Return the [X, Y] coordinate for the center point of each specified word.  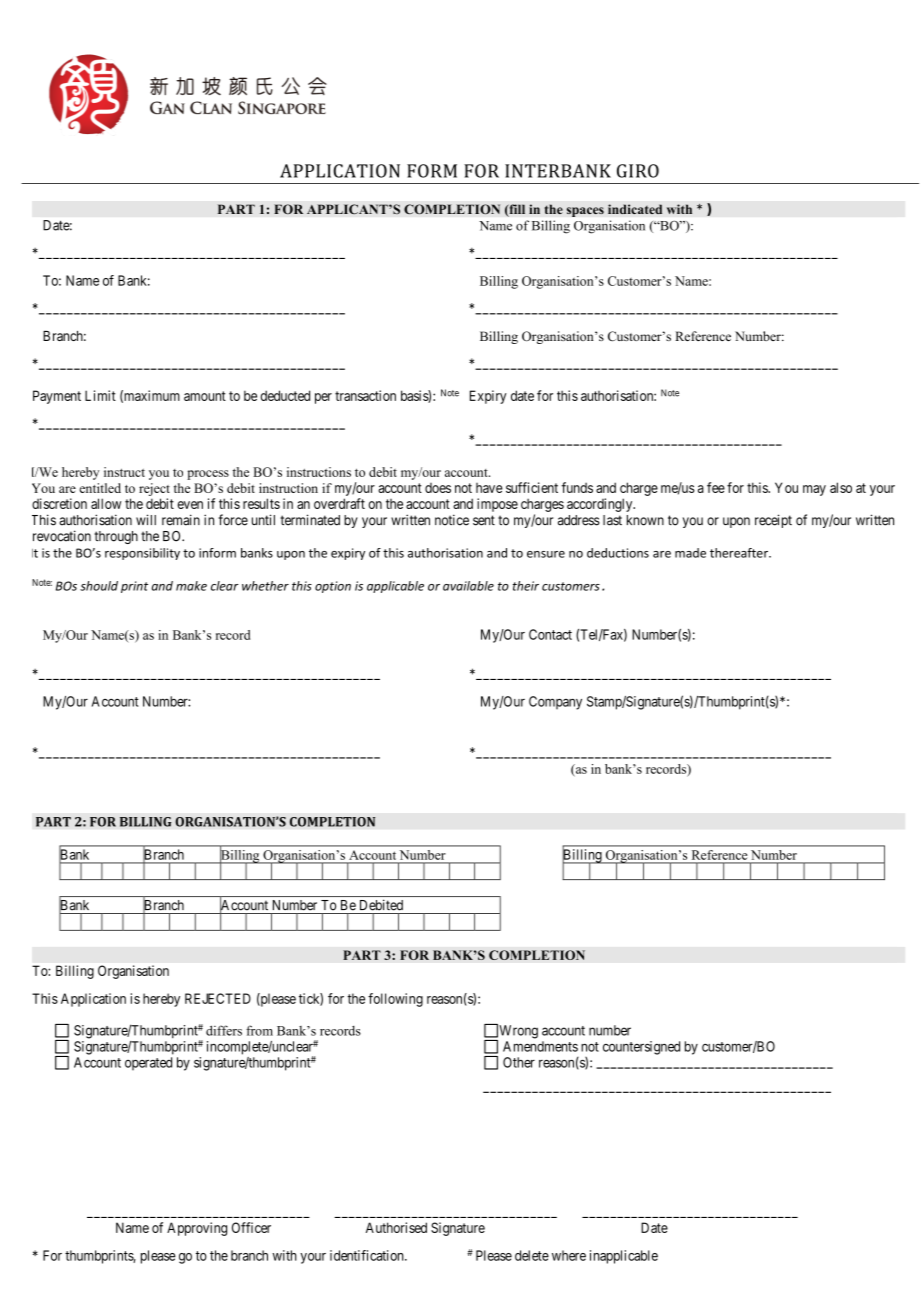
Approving [197, 1229]
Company [555, 703]
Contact [550, 634]
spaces [585, 212]
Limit [100, 395]
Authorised [396, 1227]
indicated [635, 209]
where [569, 1255]
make [191, 586]
